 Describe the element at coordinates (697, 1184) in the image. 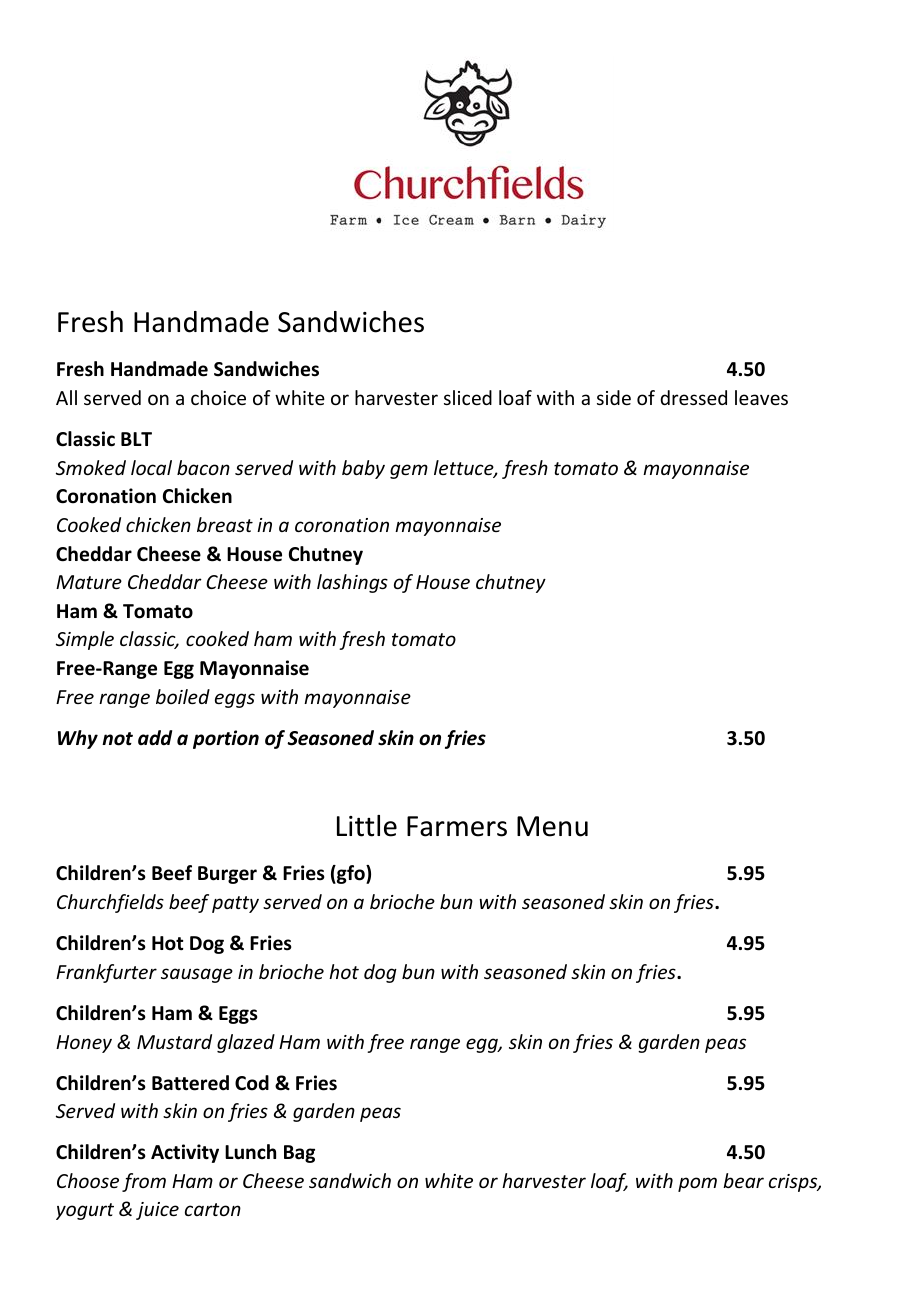

I see `pom` at that location.
